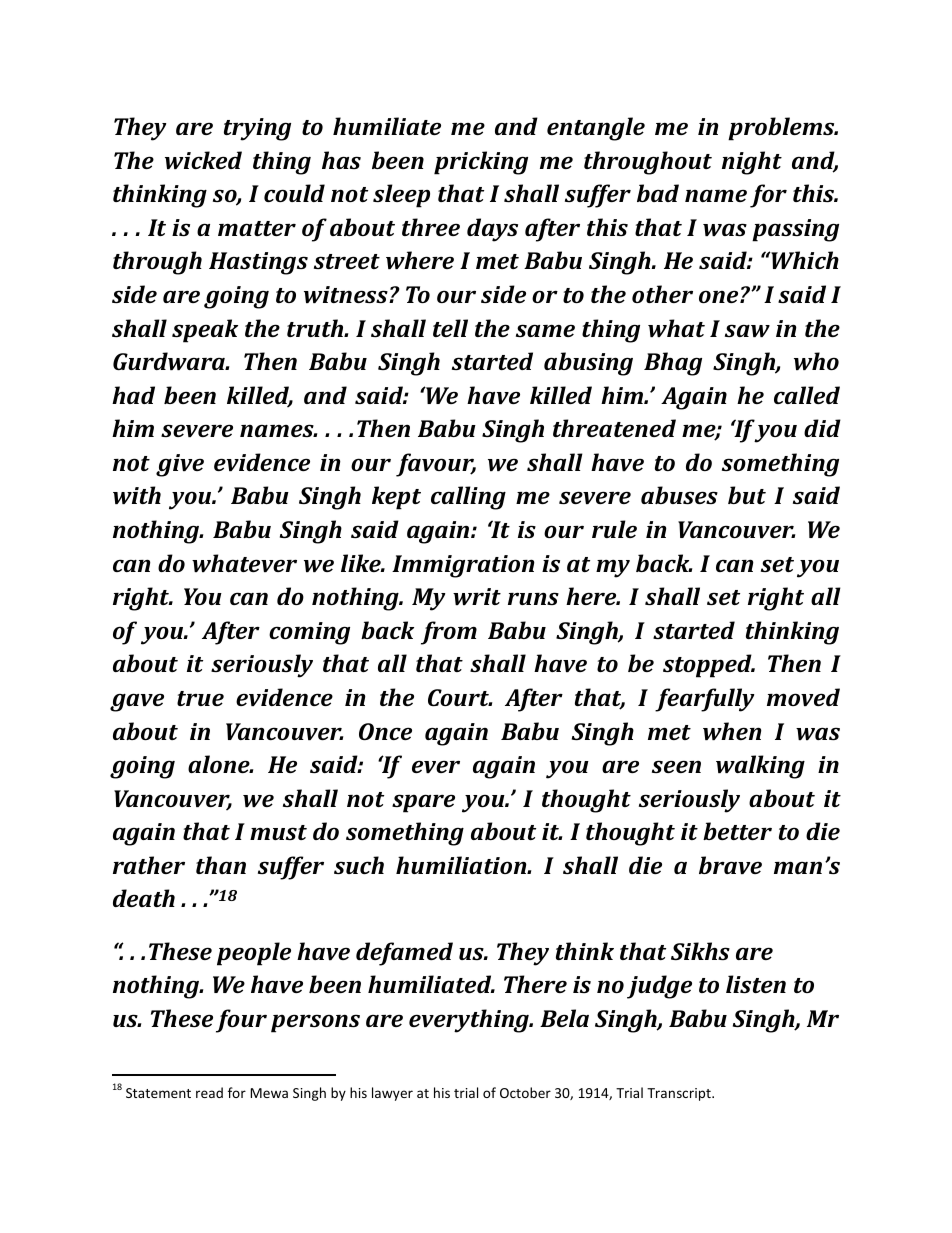  What do you see at coordinates (680, 1094) in the image?
I see `Transcript` at bounding box center [680, 1094].
